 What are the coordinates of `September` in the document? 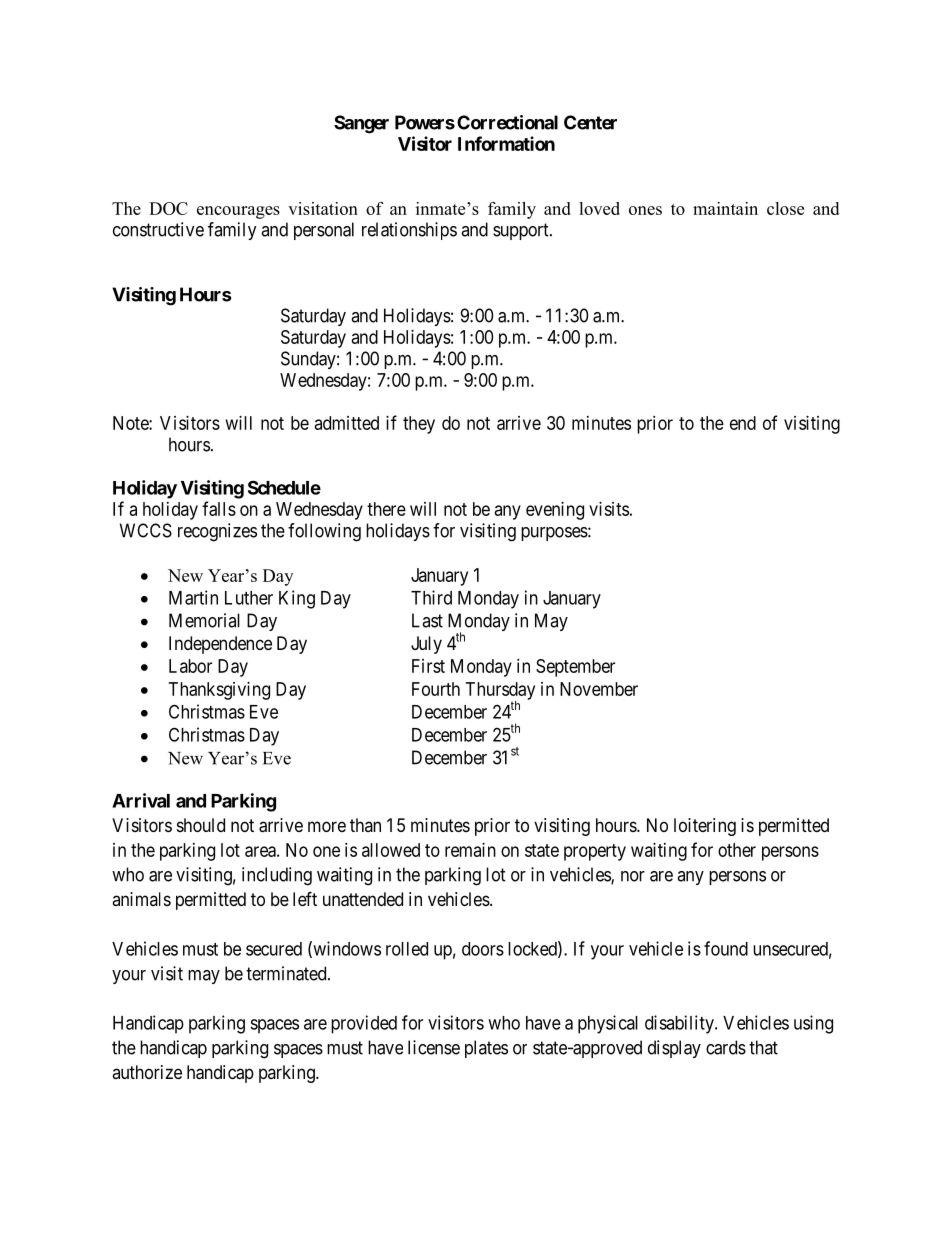 It's located at (575, 668).
